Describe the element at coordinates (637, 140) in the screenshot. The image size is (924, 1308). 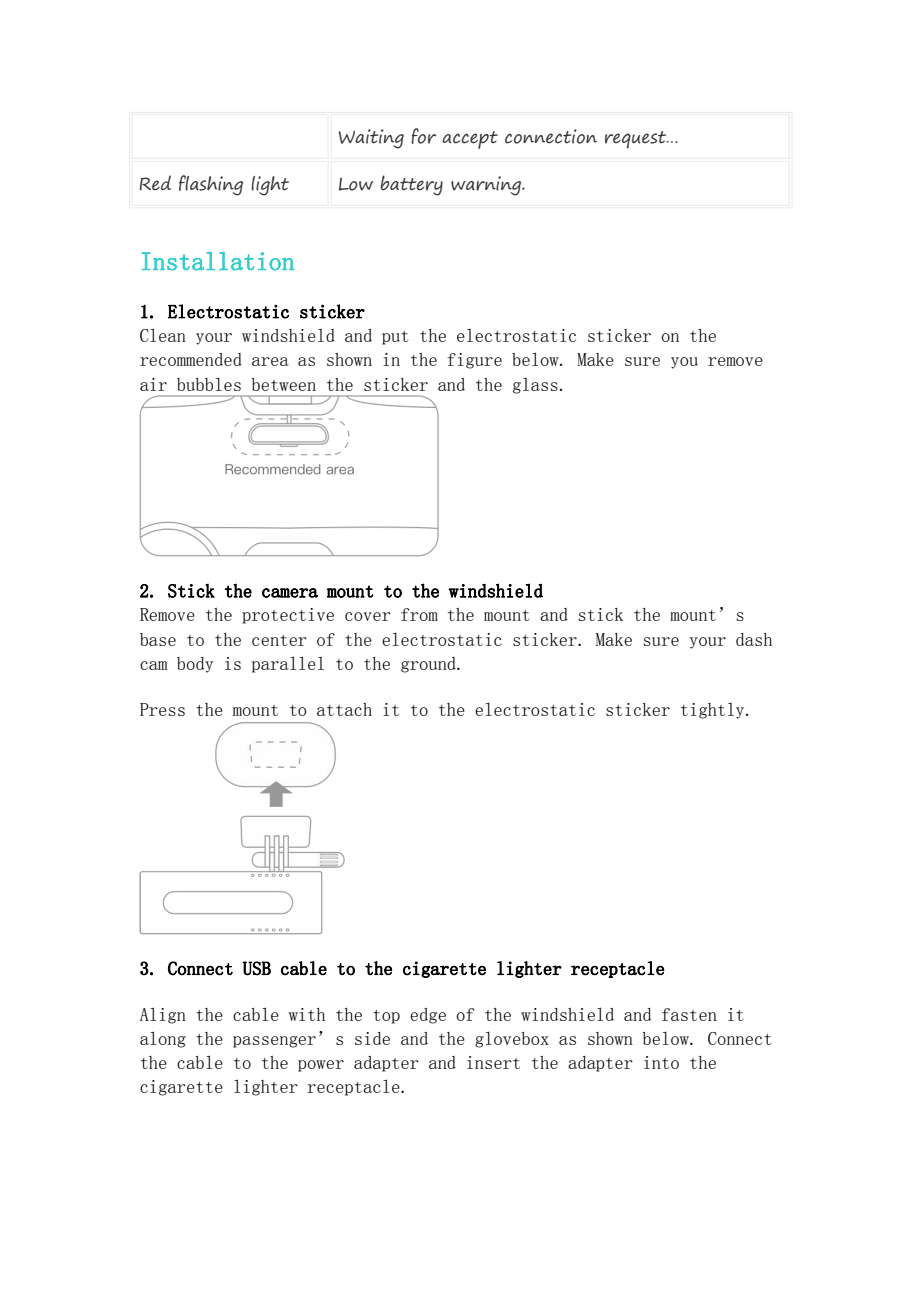
I see `request` at that location.
